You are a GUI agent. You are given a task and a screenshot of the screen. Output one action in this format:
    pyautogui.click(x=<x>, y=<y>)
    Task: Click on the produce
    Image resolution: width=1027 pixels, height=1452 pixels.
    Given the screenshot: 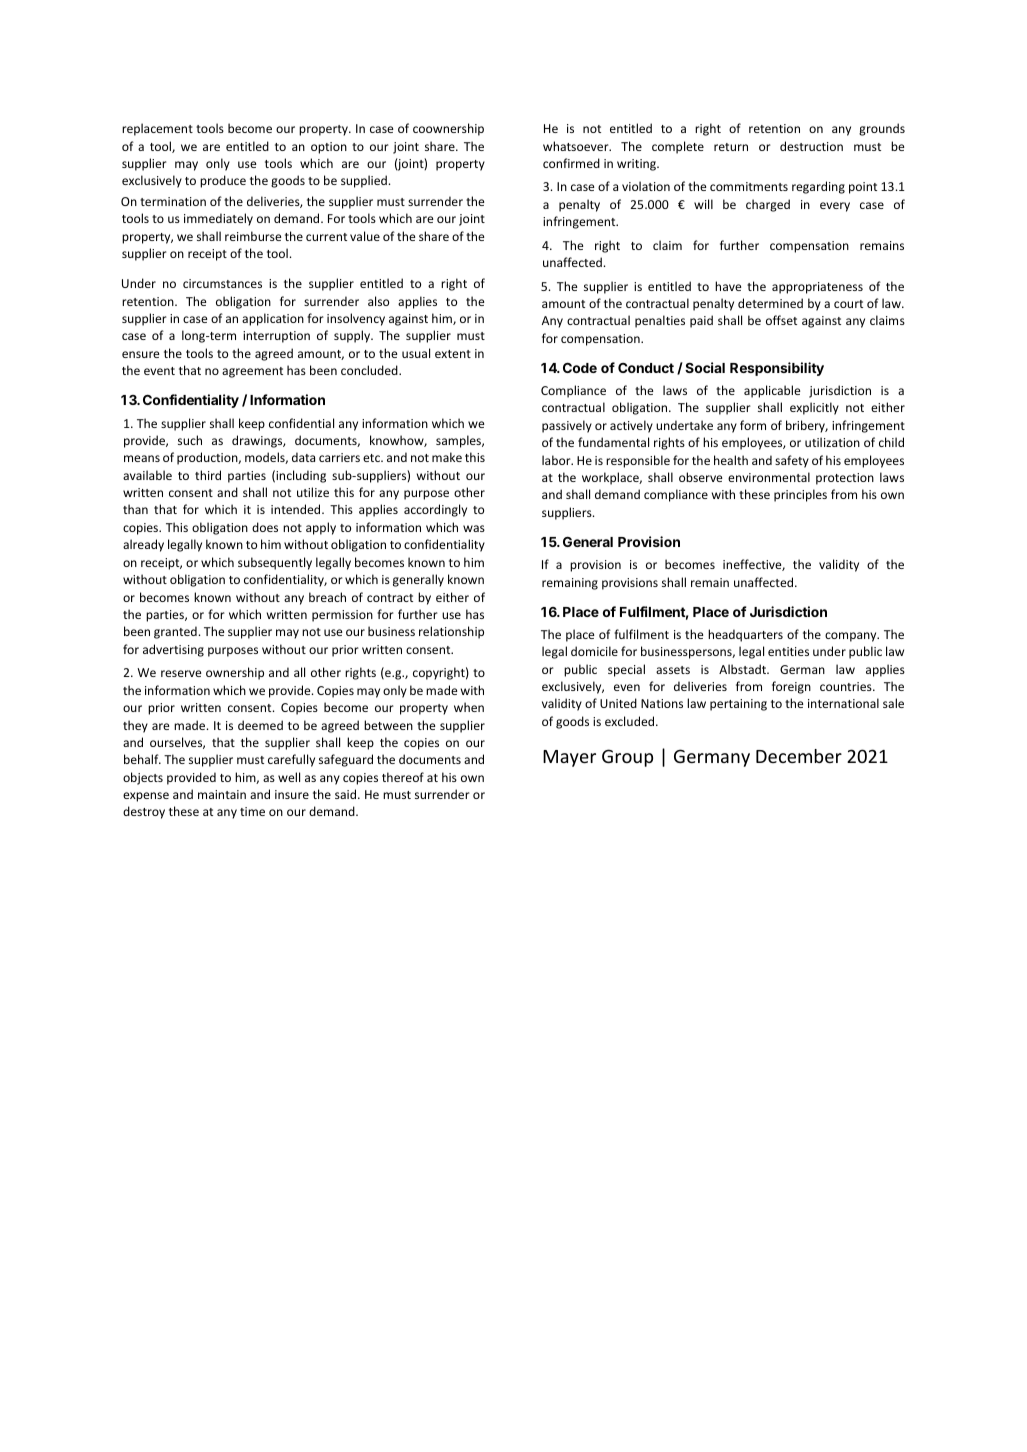 What is the action you would take?
    pyautogui.click(x=223, y=181)
